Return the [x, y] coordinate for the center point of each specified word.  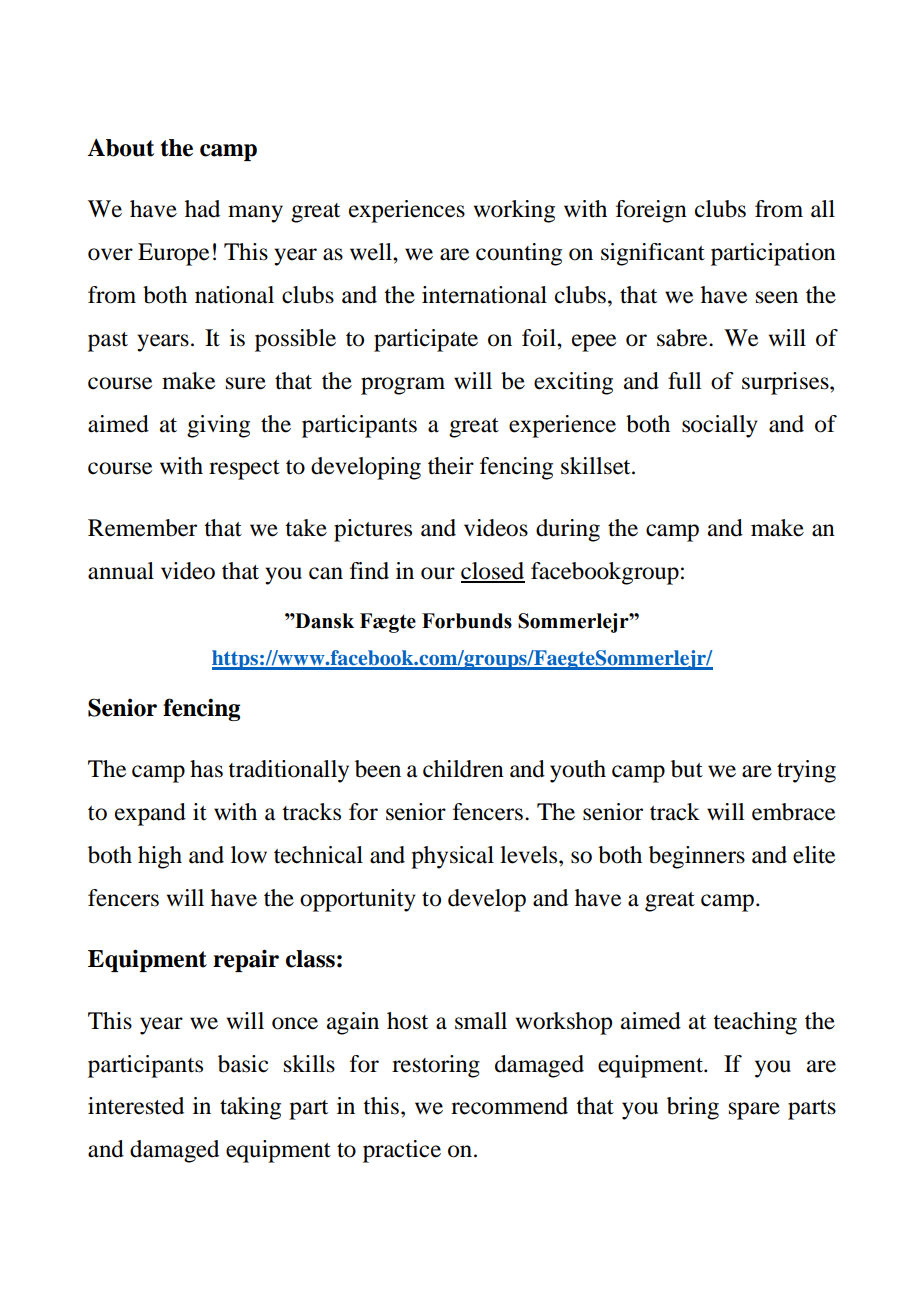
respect [244, 470]
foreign [651, 211]
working [514, 211]
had [202, 209]
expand [150, 814]
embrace [794, 812]
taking [250, 1108]
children [463, 769]
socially [720, 426]
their [451, 466]
